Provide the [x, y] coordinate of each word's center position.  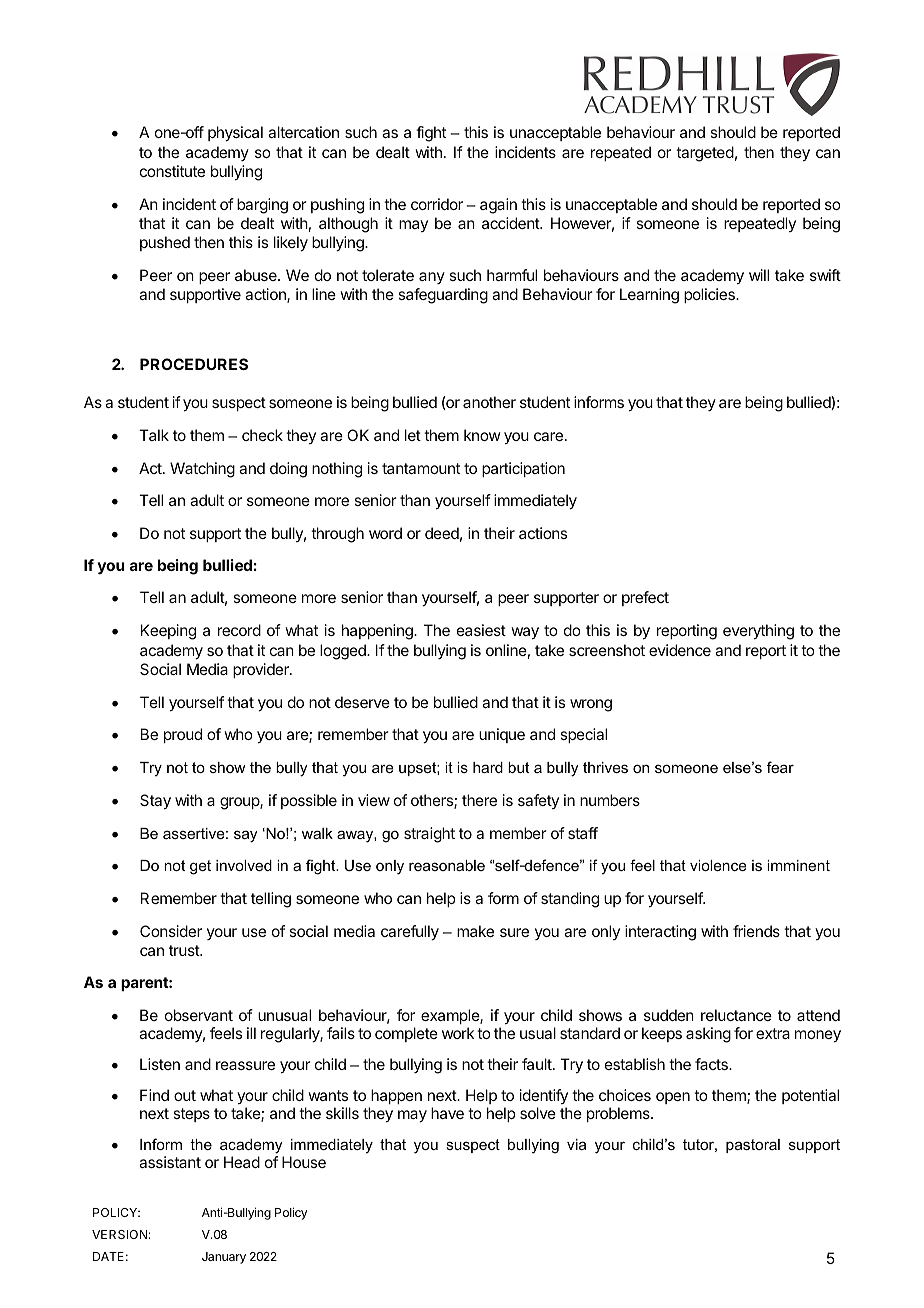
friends [756, 931]
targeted [705, 154]
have [447, 1113]
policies [710, 295]
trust [185, 950]
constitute [172, 171]
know [482, 435]
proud [183, 735]
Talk [154, 435]
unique [502, 735]
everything [758, 632]
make [475, 931]
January [224, 1258]
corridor [437, 204]
